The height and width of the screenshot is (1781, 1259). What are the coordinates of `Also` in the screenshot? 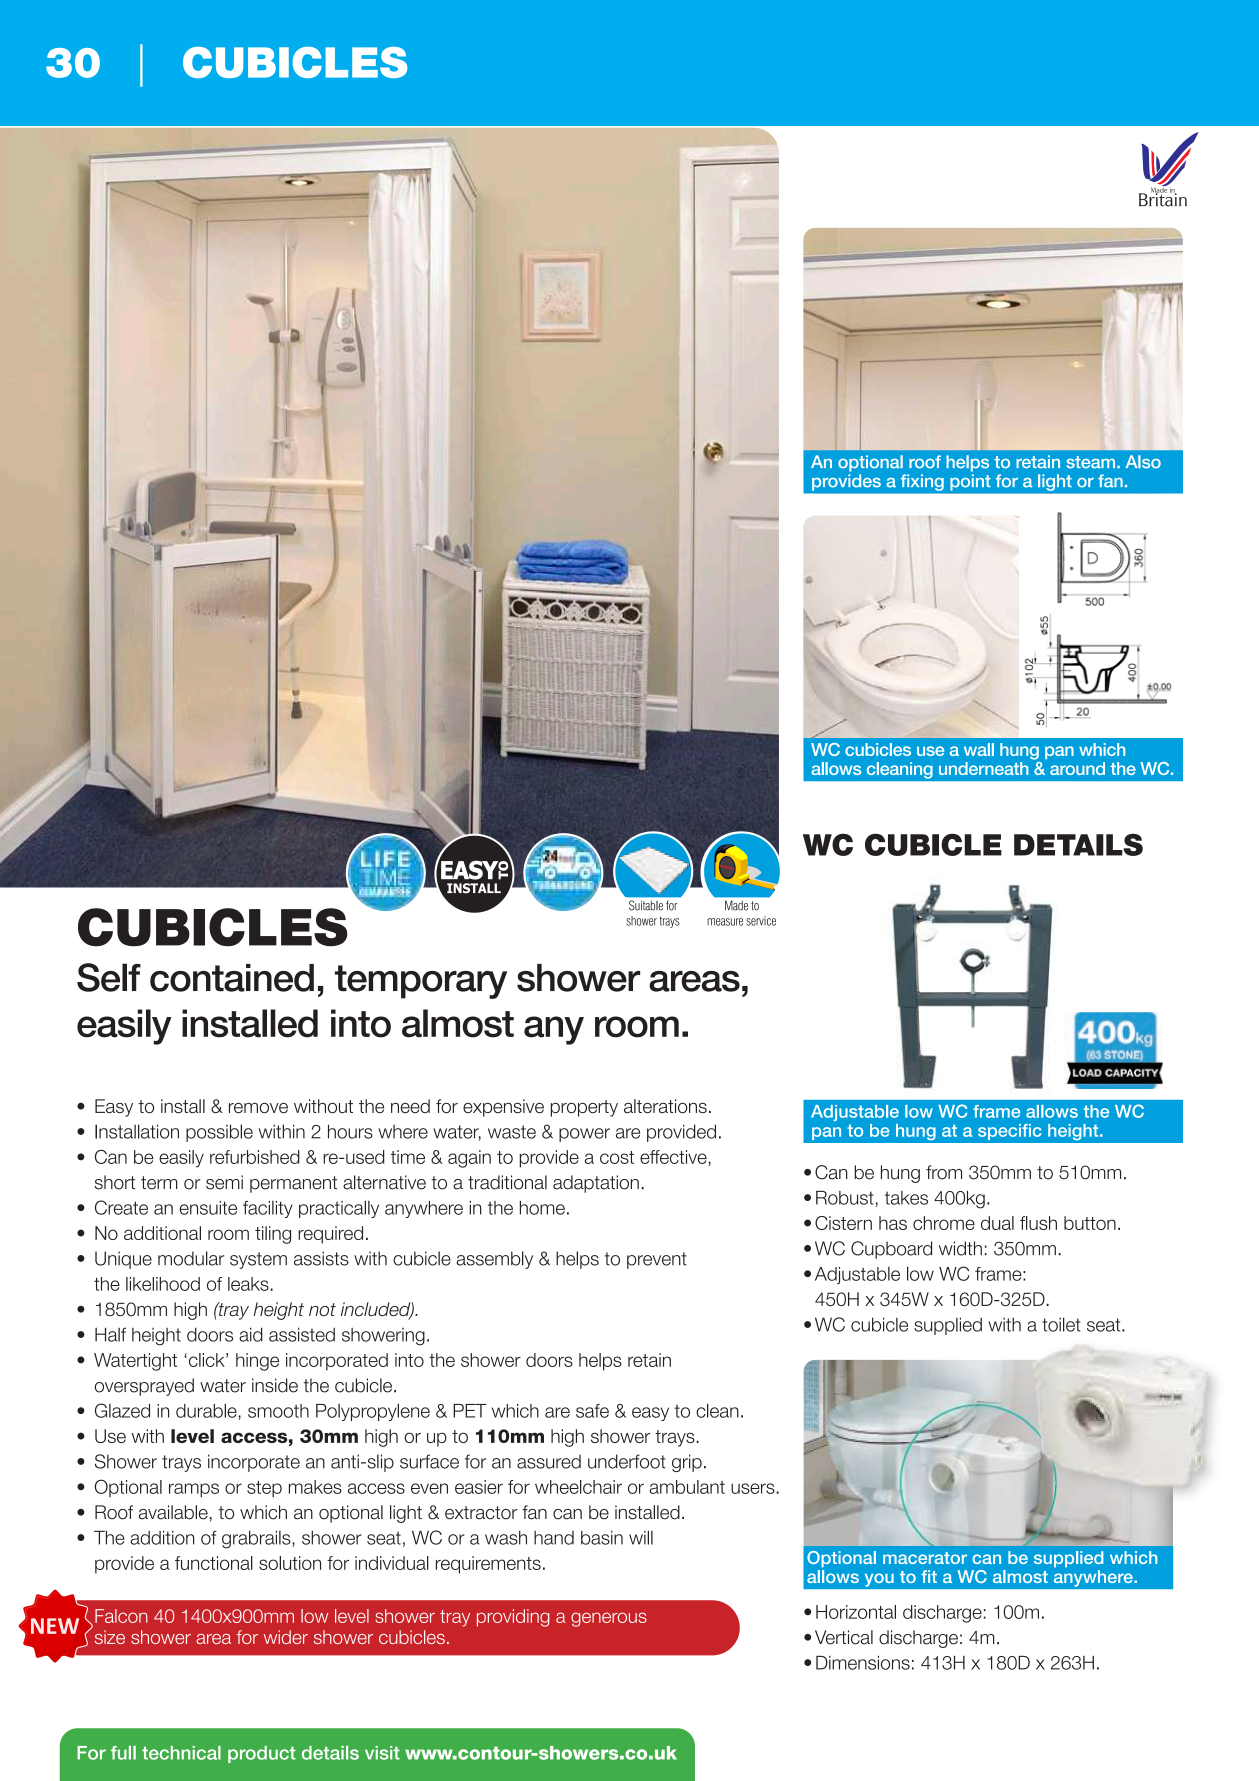 It's located at (1143, 462).
